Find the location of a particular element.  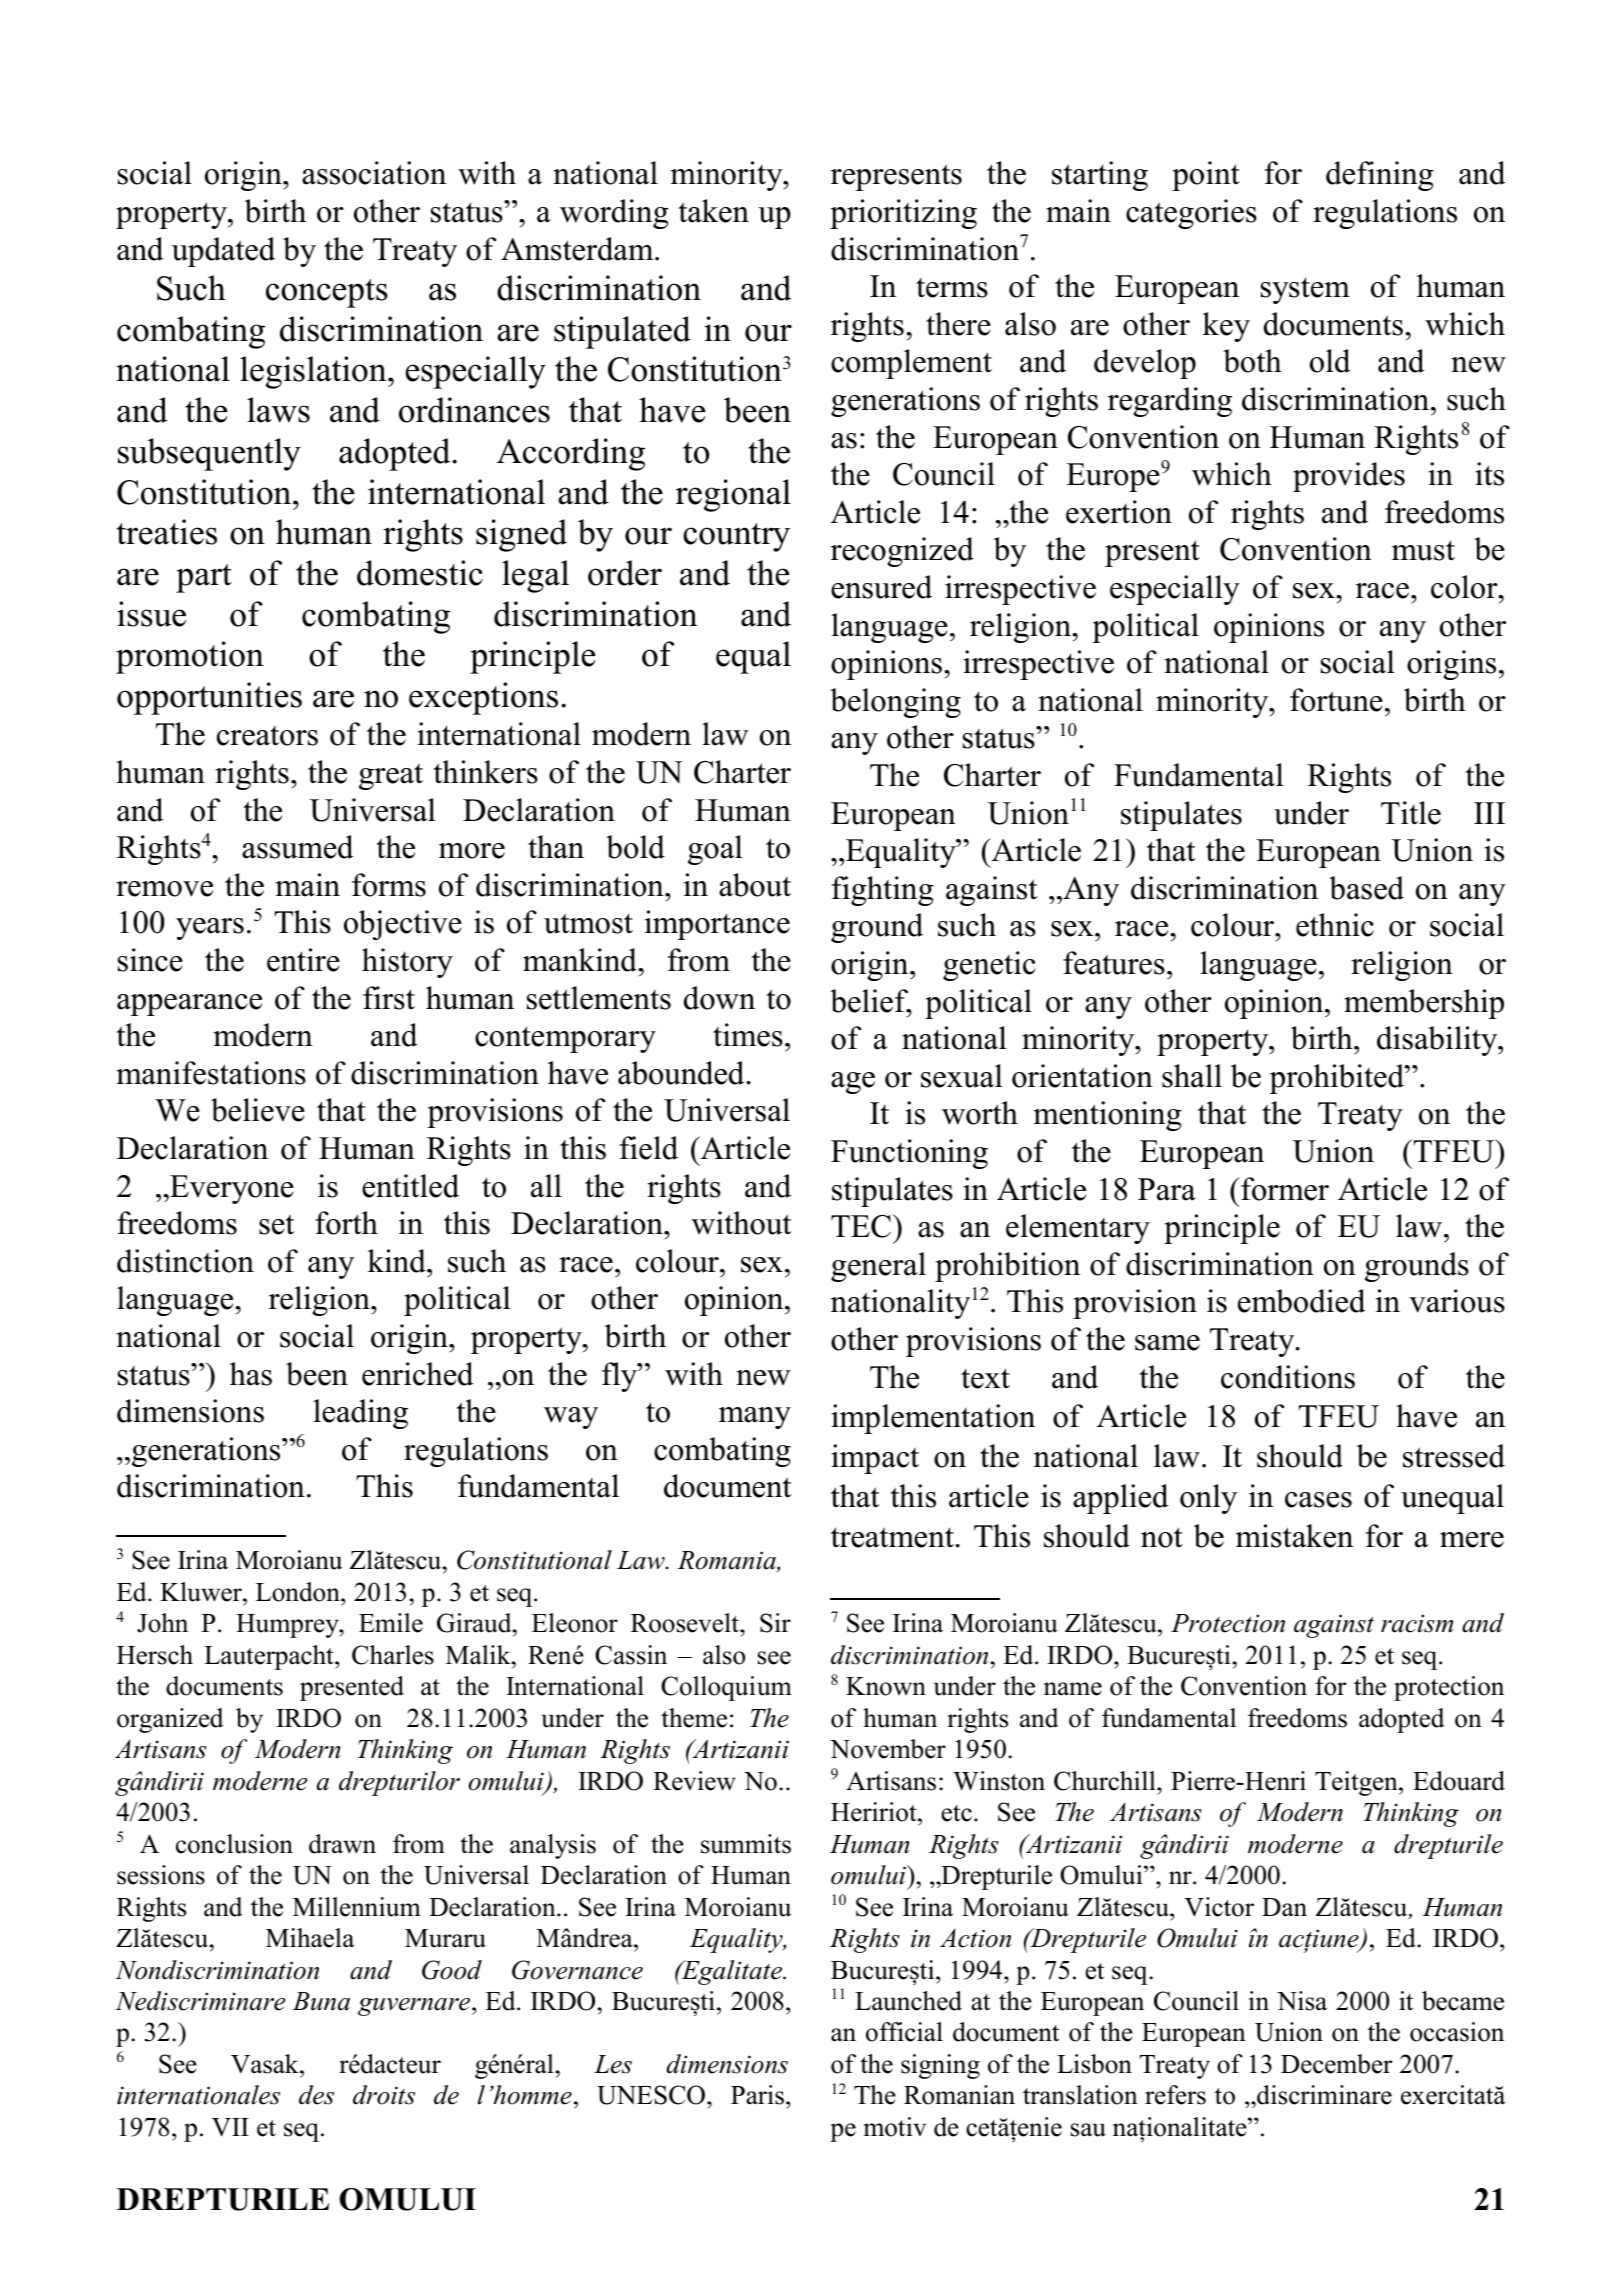

Sir is located at coordinates (775, 1623).
